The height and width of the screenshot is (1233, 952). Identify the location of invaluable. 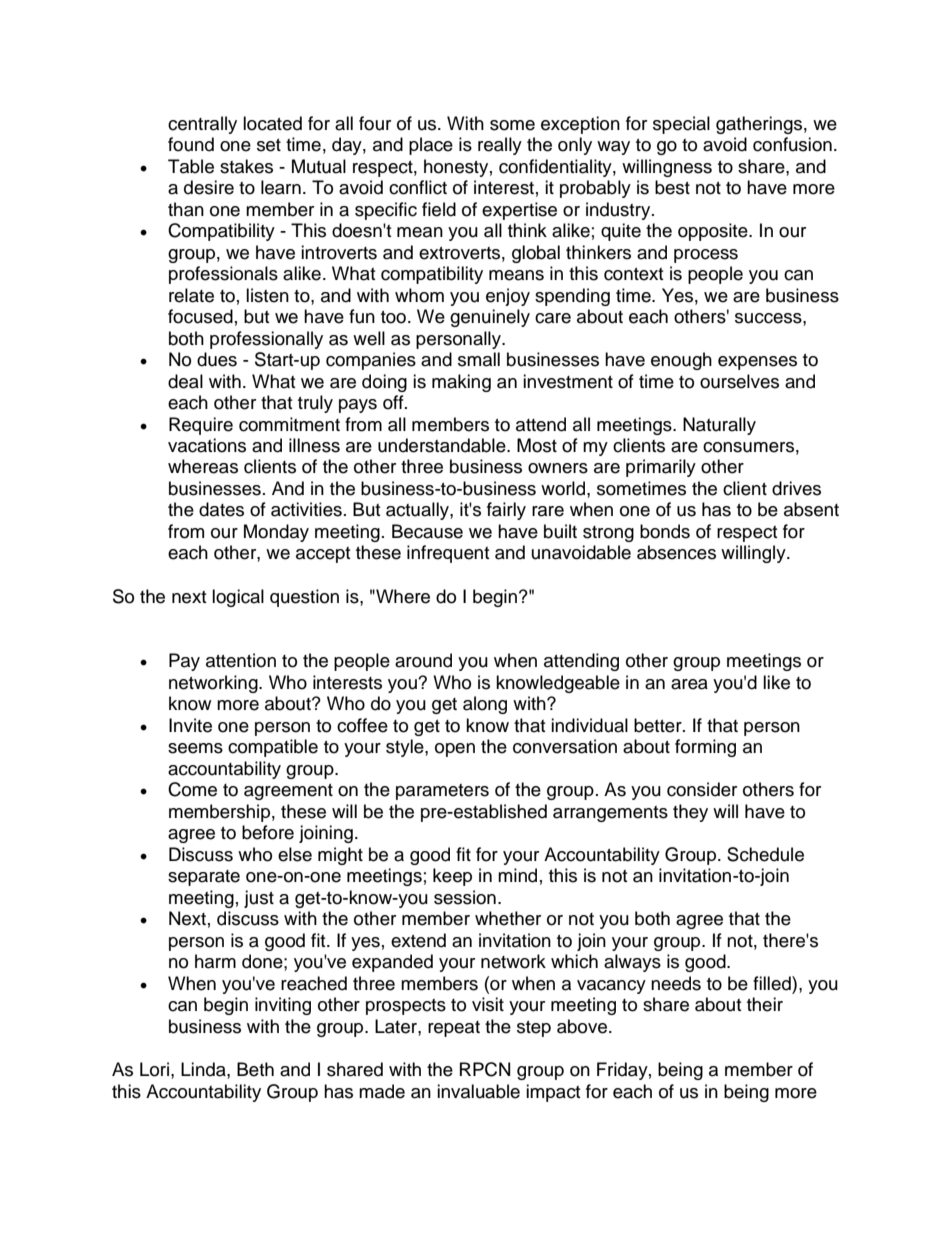
(478, 1091).
